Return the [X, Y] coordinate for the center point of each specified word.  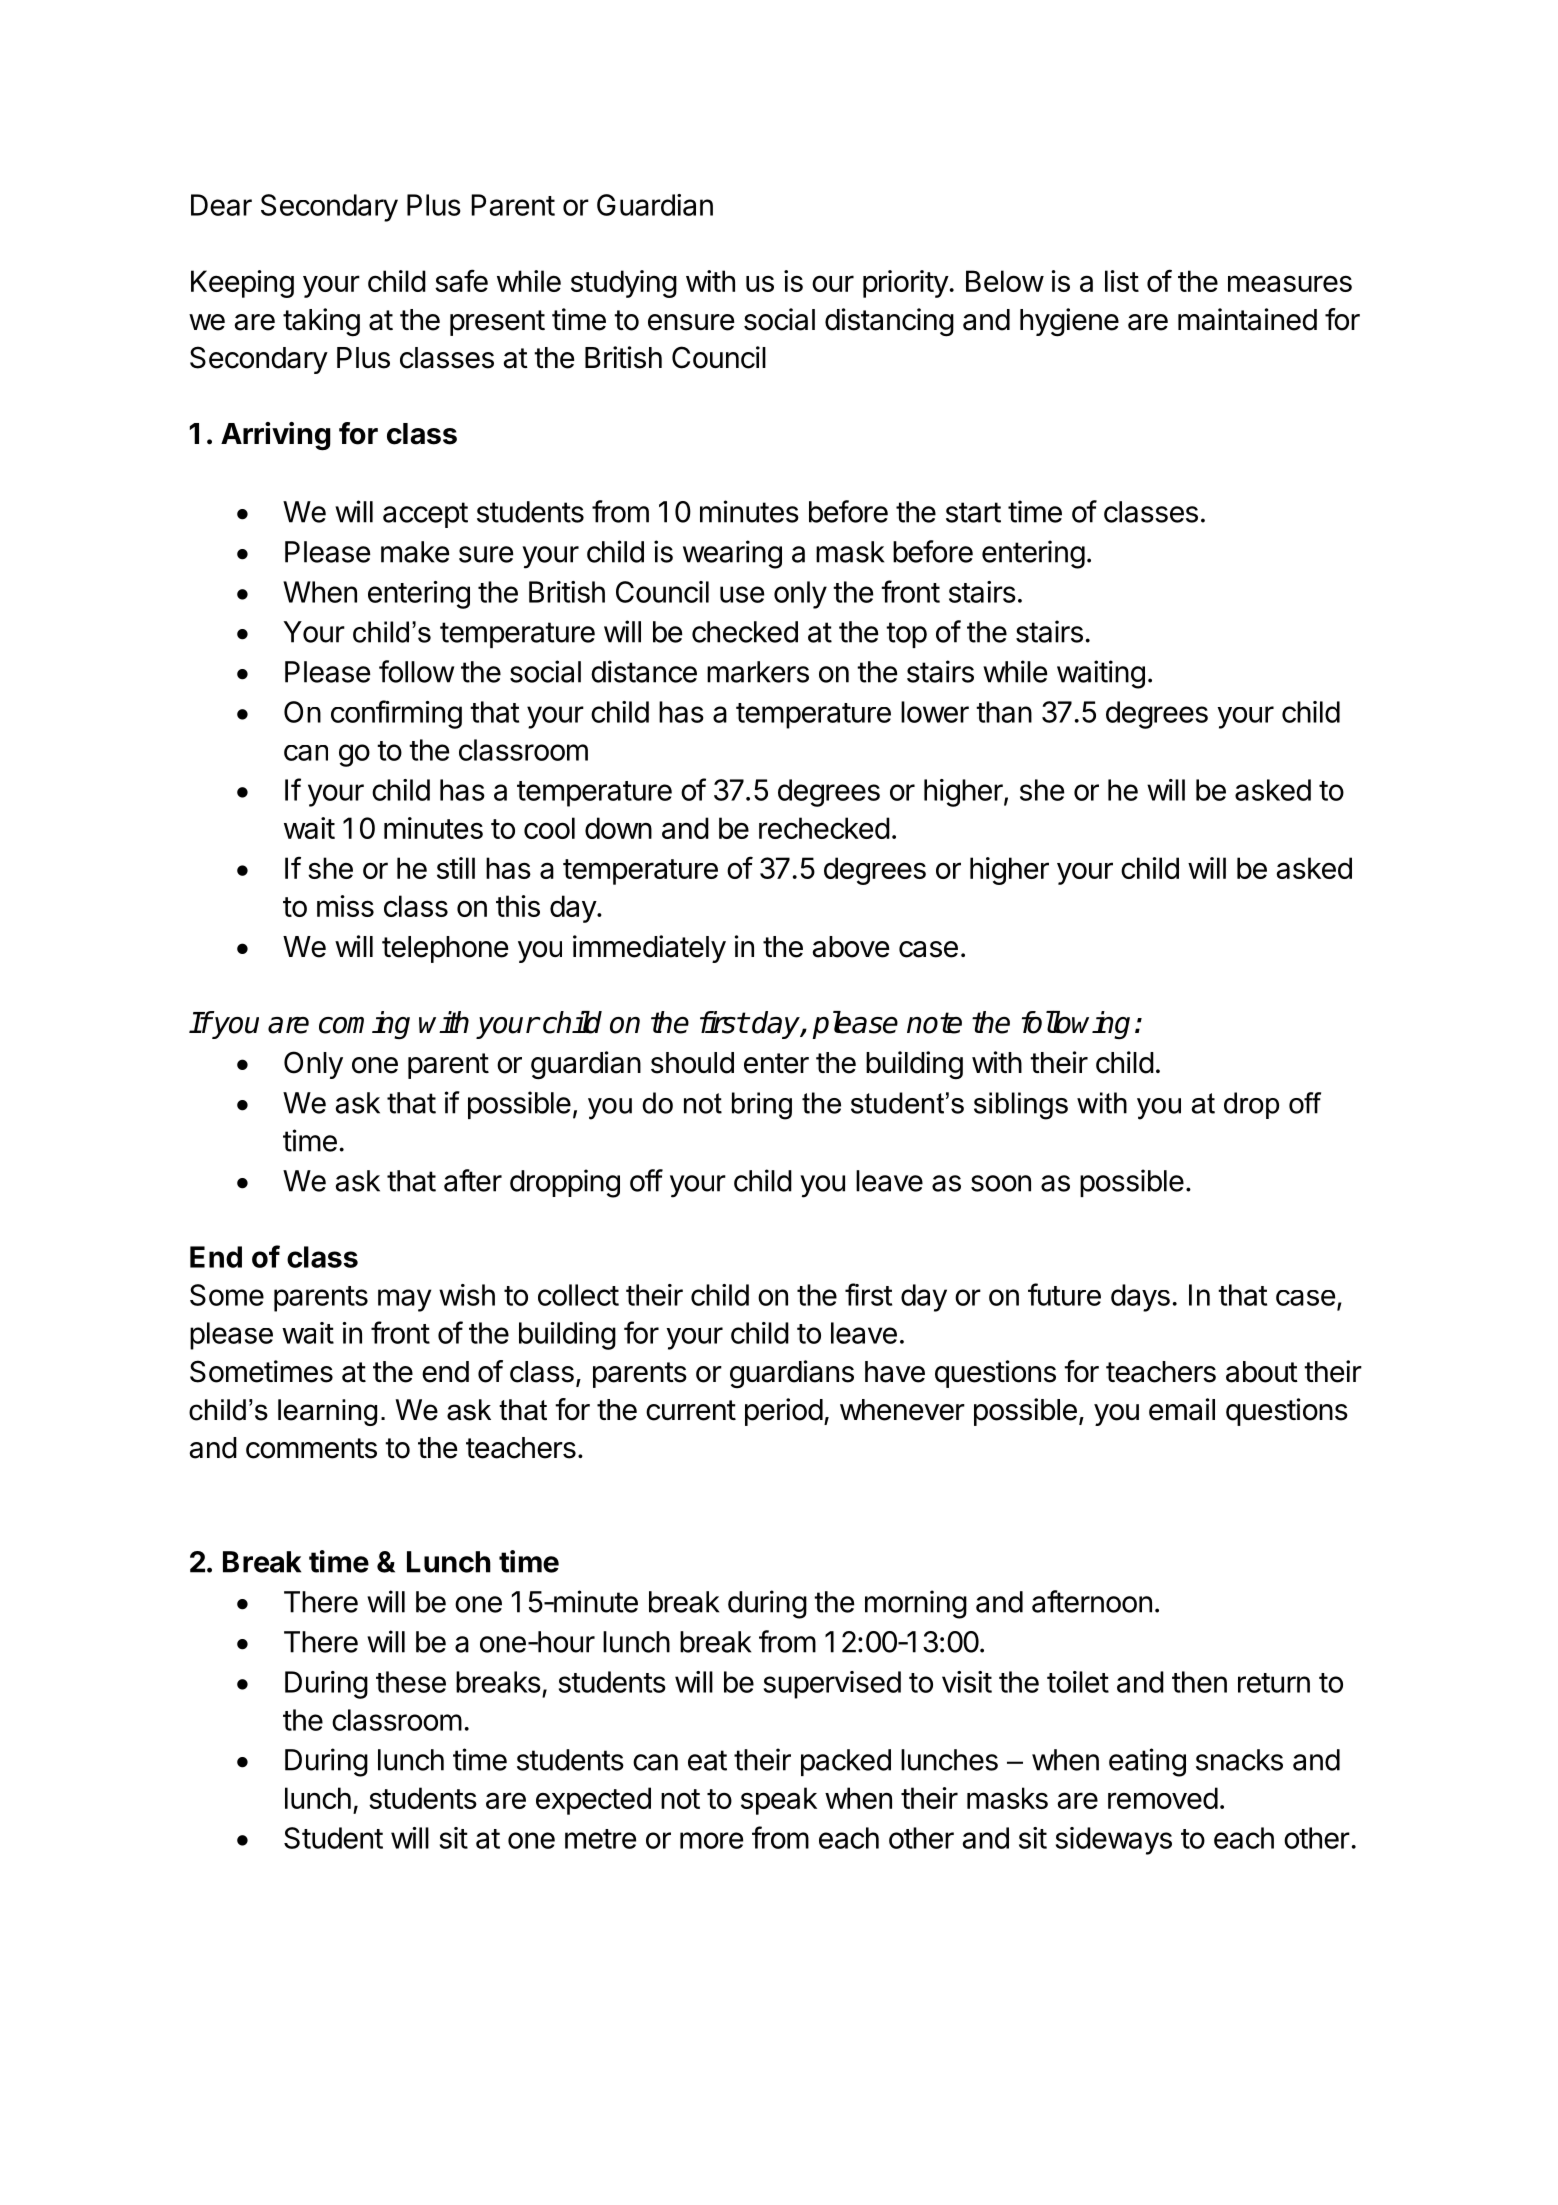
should [692, 1063]
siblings [1021, 1106]
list [1122, 281]
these [411, 1682]
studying [624, 284]
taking [321, 322]
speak [779, 1801]
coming [364, 1025]
